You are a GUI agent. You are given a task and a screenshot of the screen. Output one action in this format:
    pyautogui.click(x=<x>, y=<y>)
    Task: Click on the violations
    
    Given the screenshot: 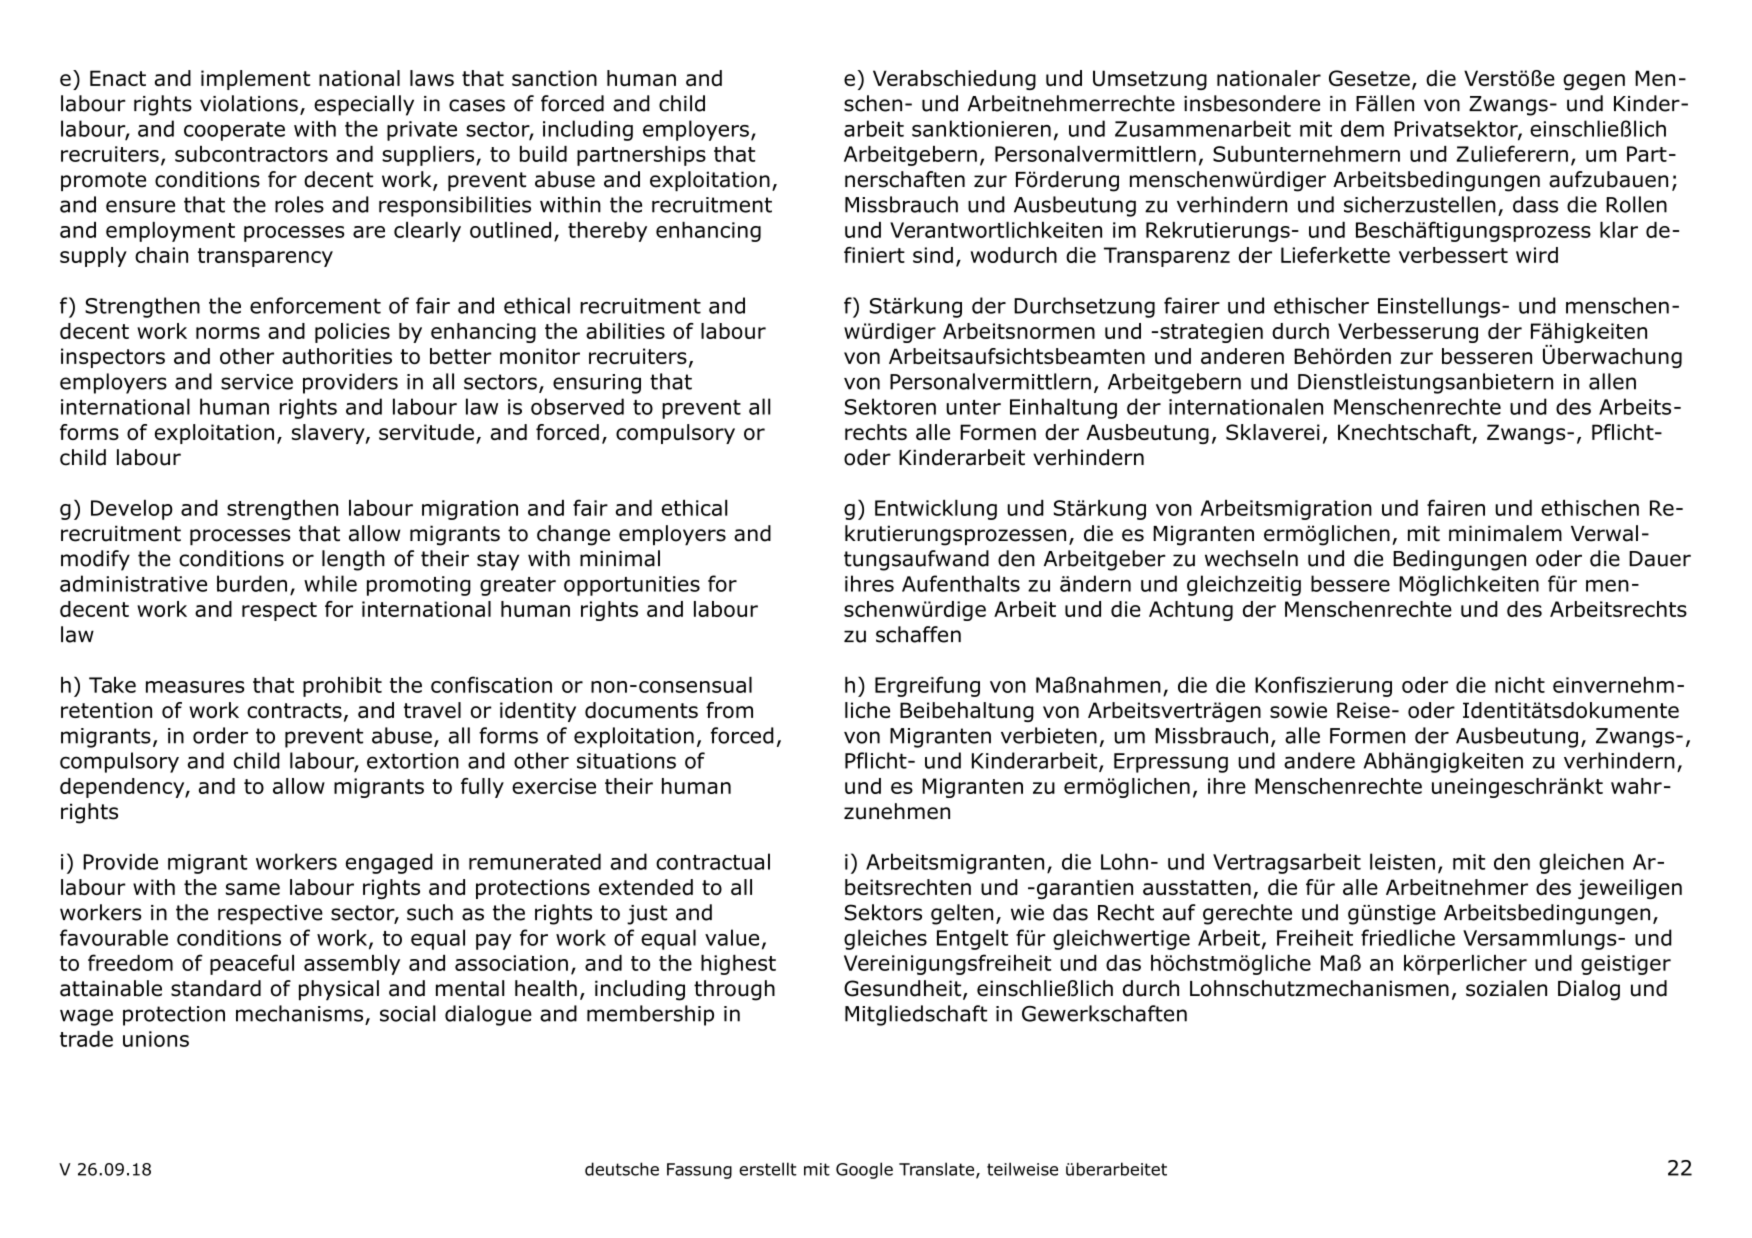 What is the action you would take?
    pyautogui.click(x=249, y=103)
